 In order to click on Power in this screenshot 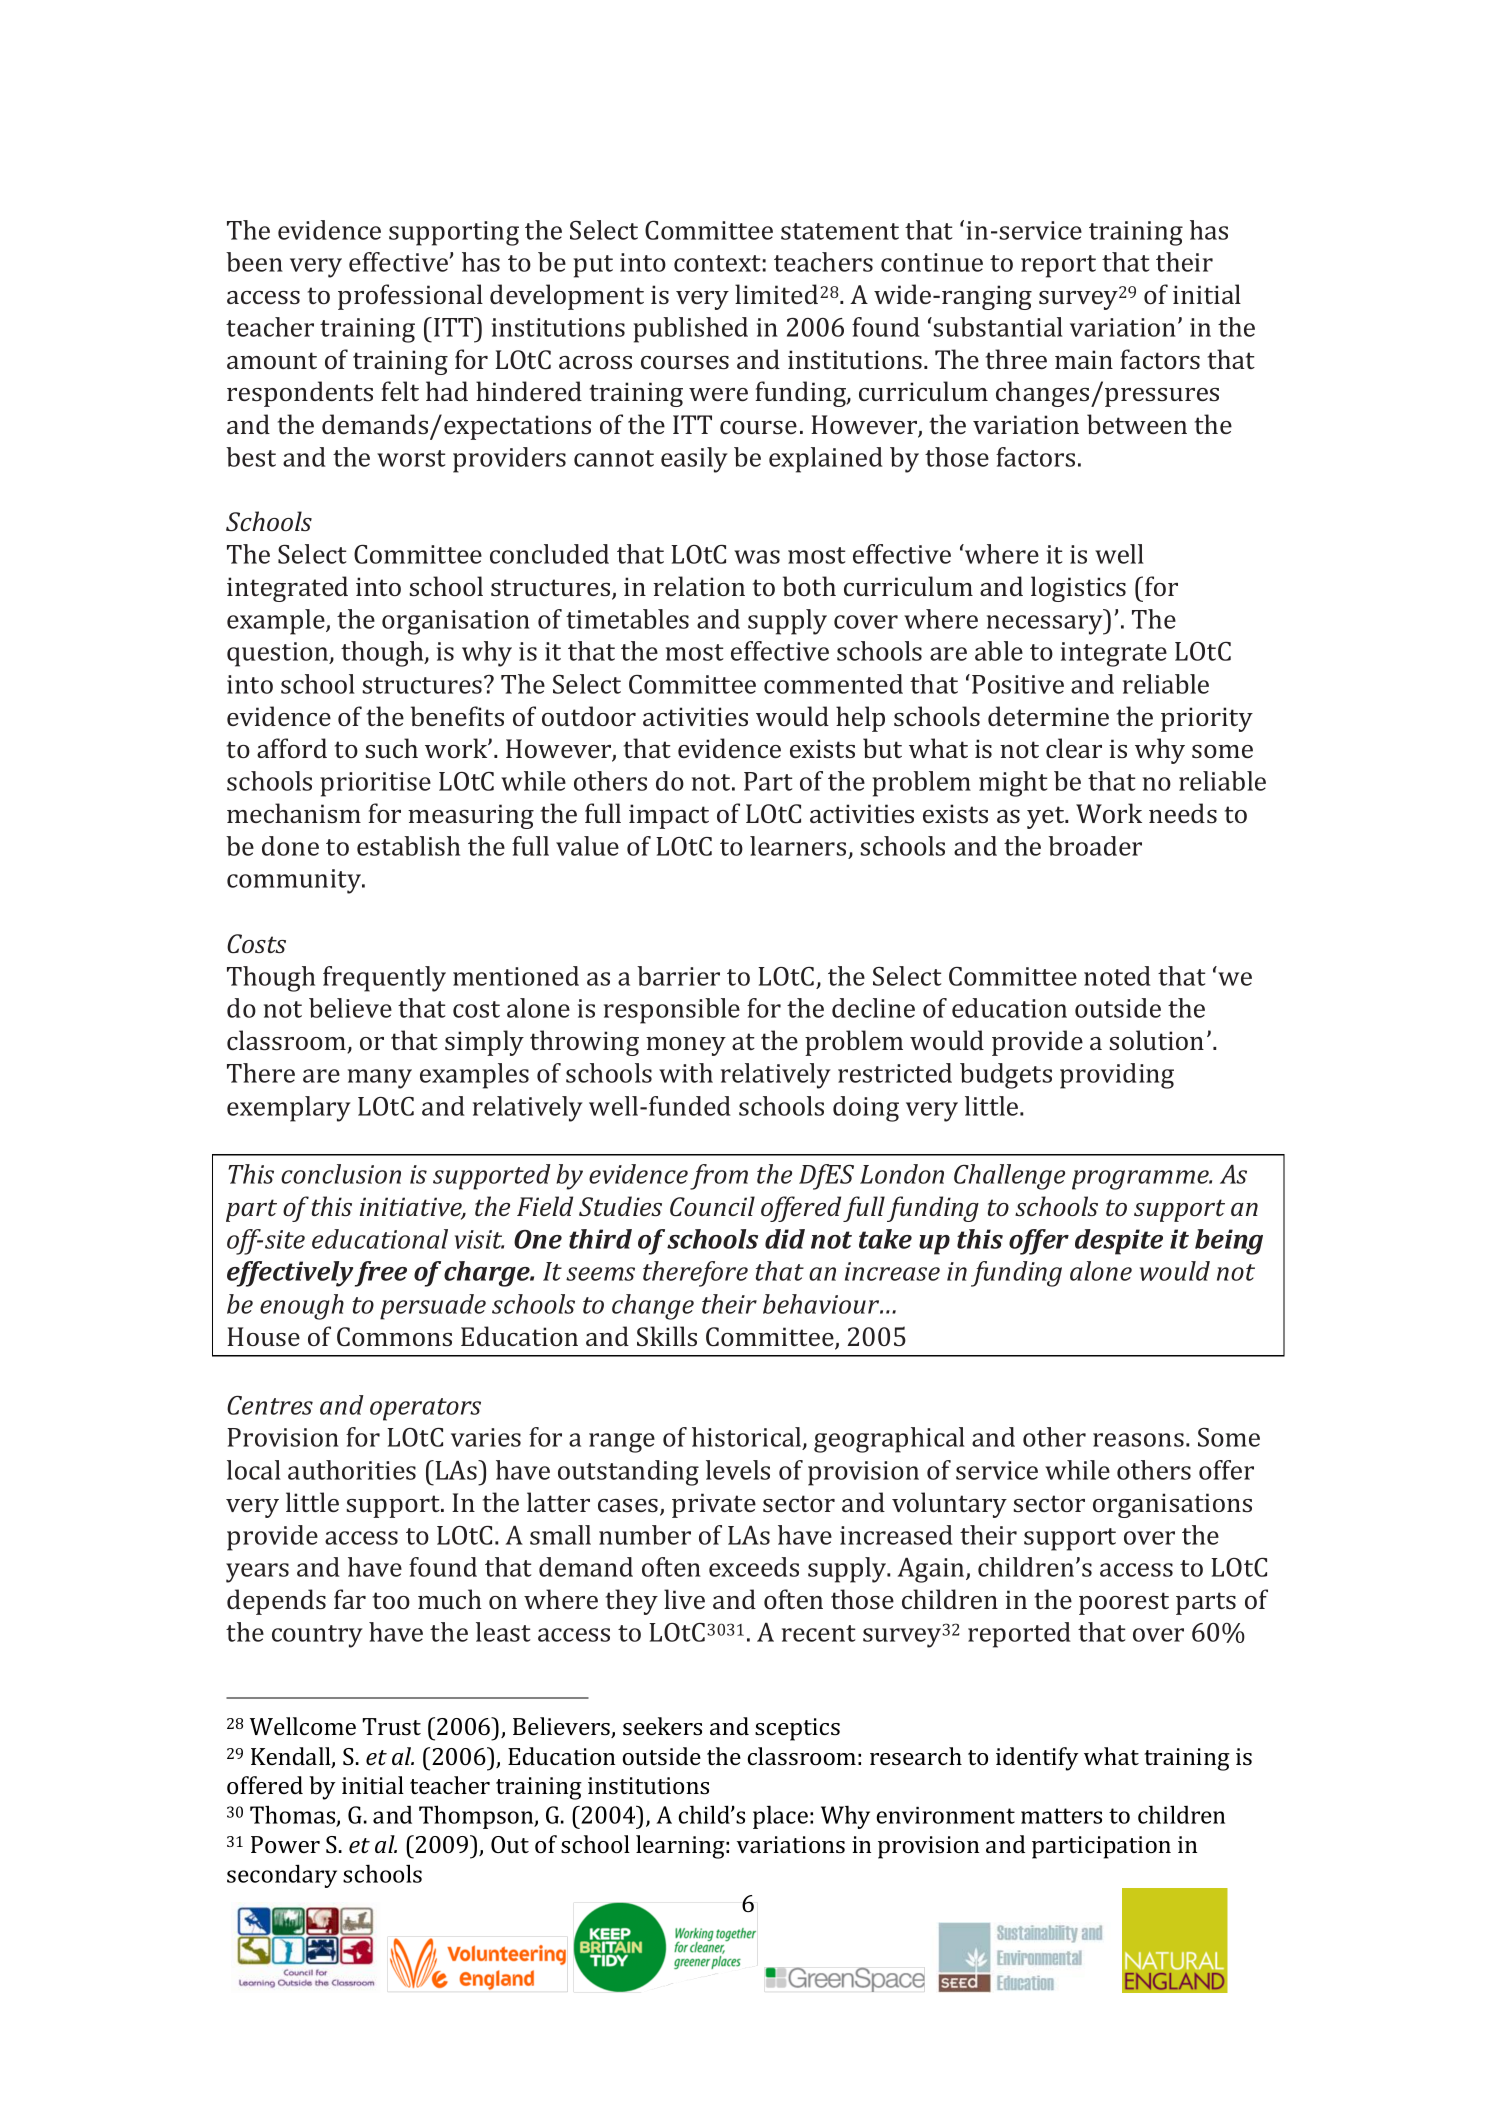, I will do `click(285, 1844)`.
